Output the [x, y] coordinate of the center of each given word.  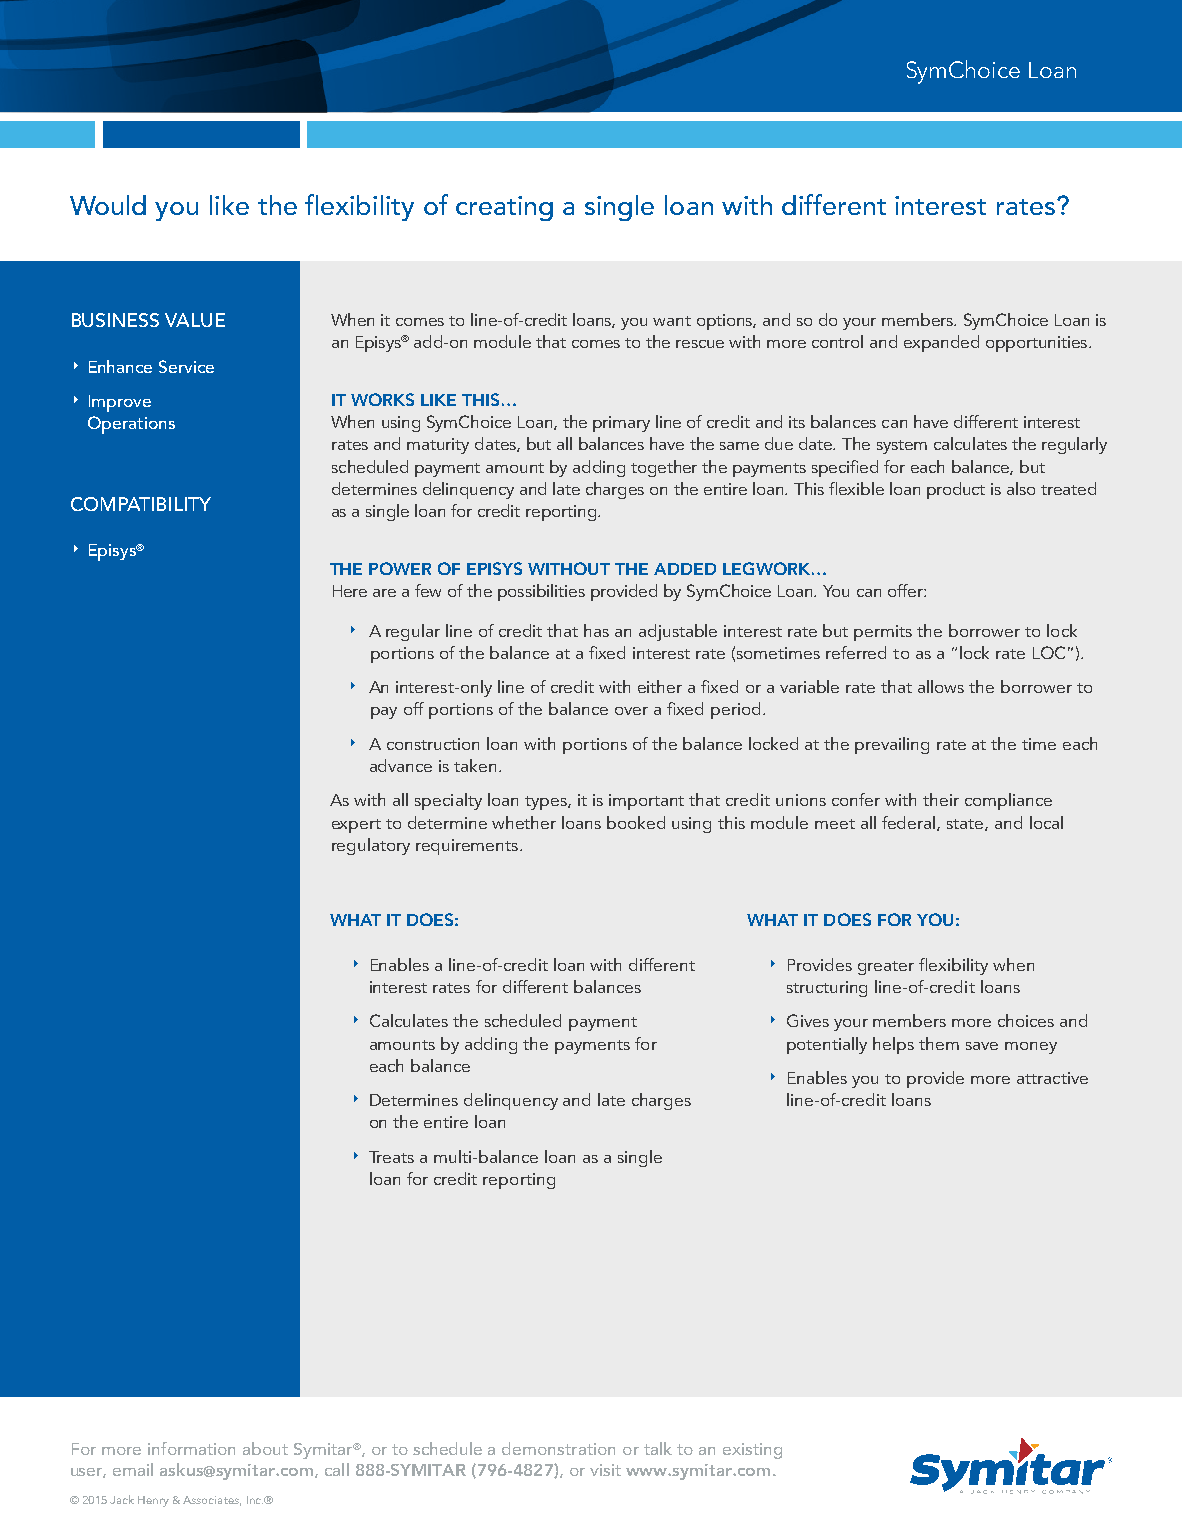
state [966, 825]
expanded [941, 343]
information [191, 1448]
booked [636, 822]
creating [504, 208]
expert [356, 826]
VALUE [195, 320]
